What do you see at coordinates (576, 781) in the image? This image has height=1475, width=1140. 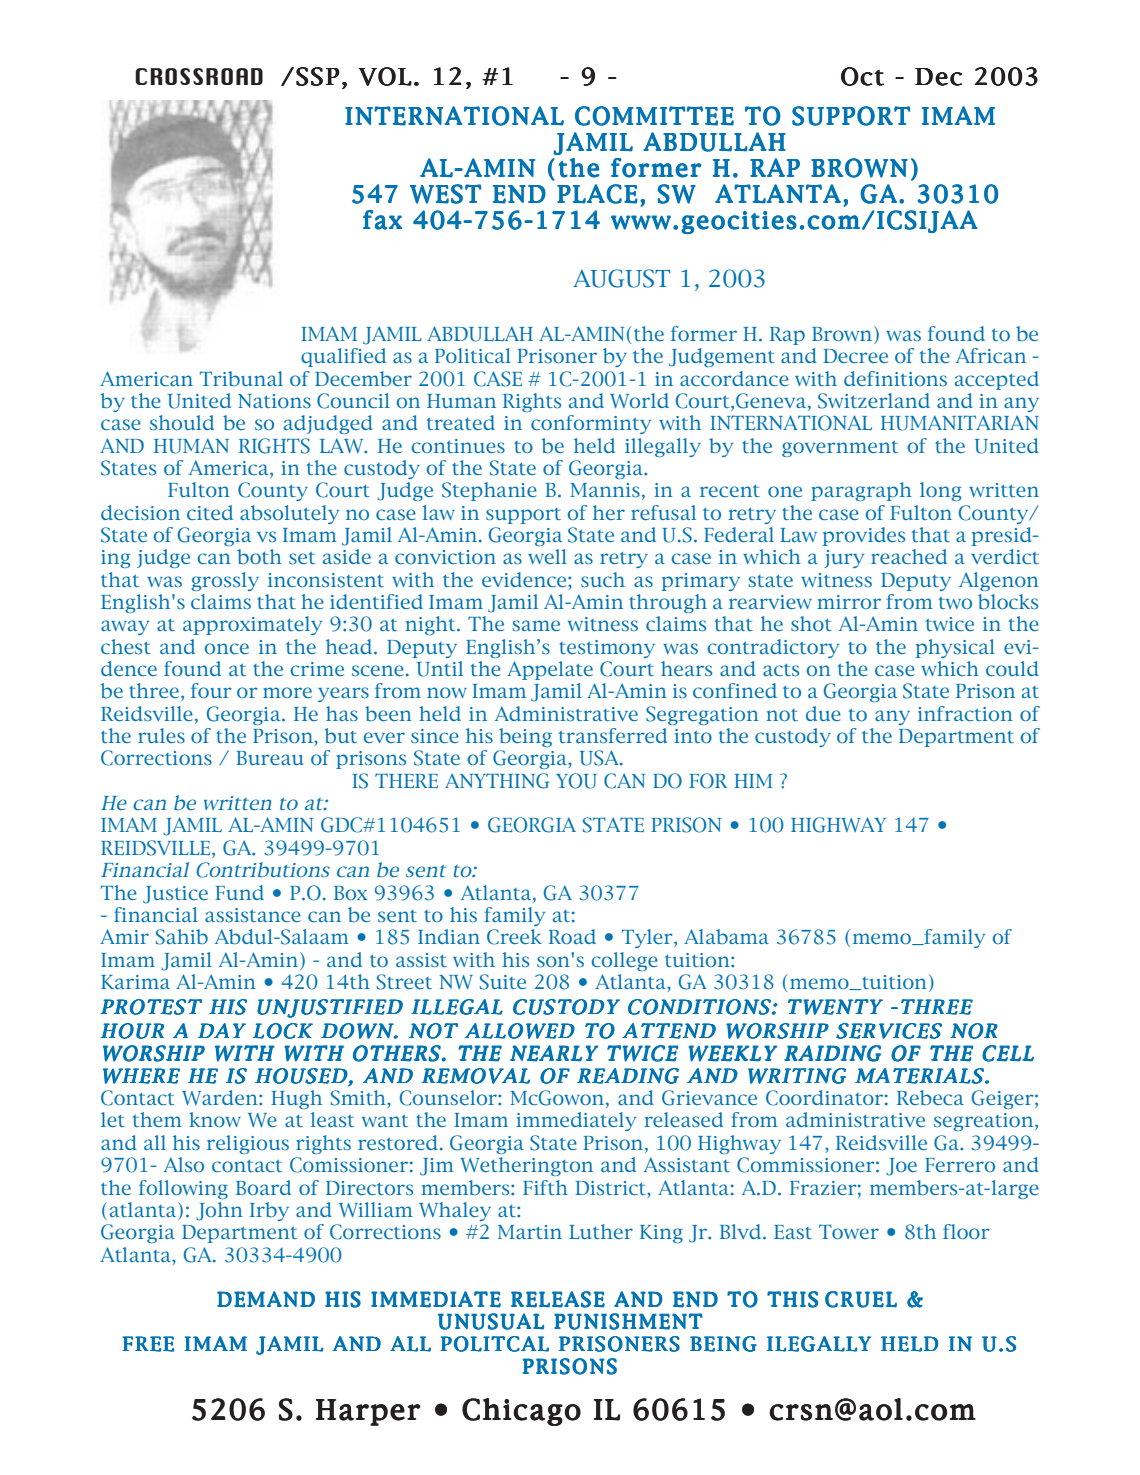 I see `YOU` at bounding box center [576, 781].
